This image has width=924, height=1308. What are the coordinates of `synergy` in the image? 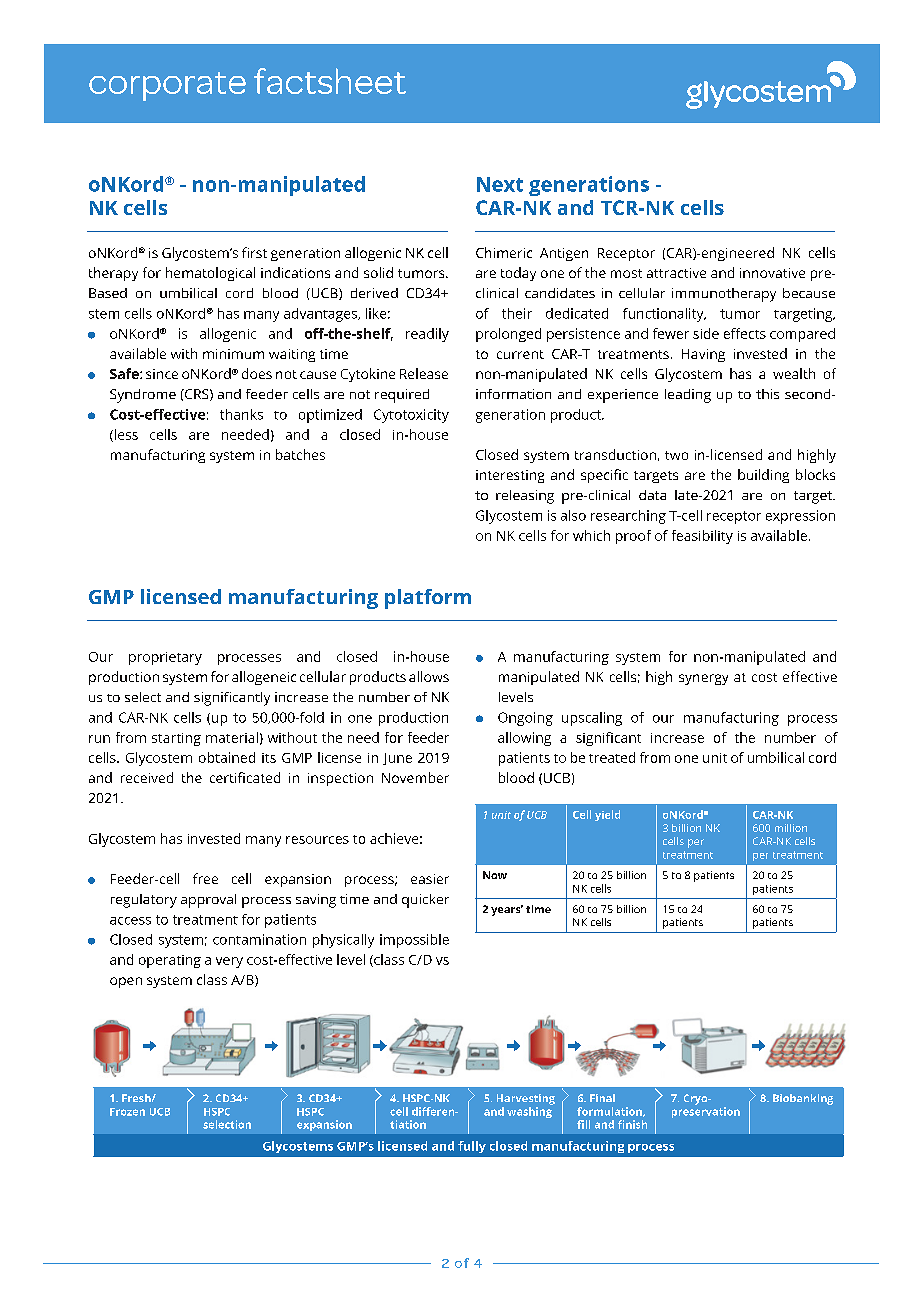 It's located at (703, 679).
